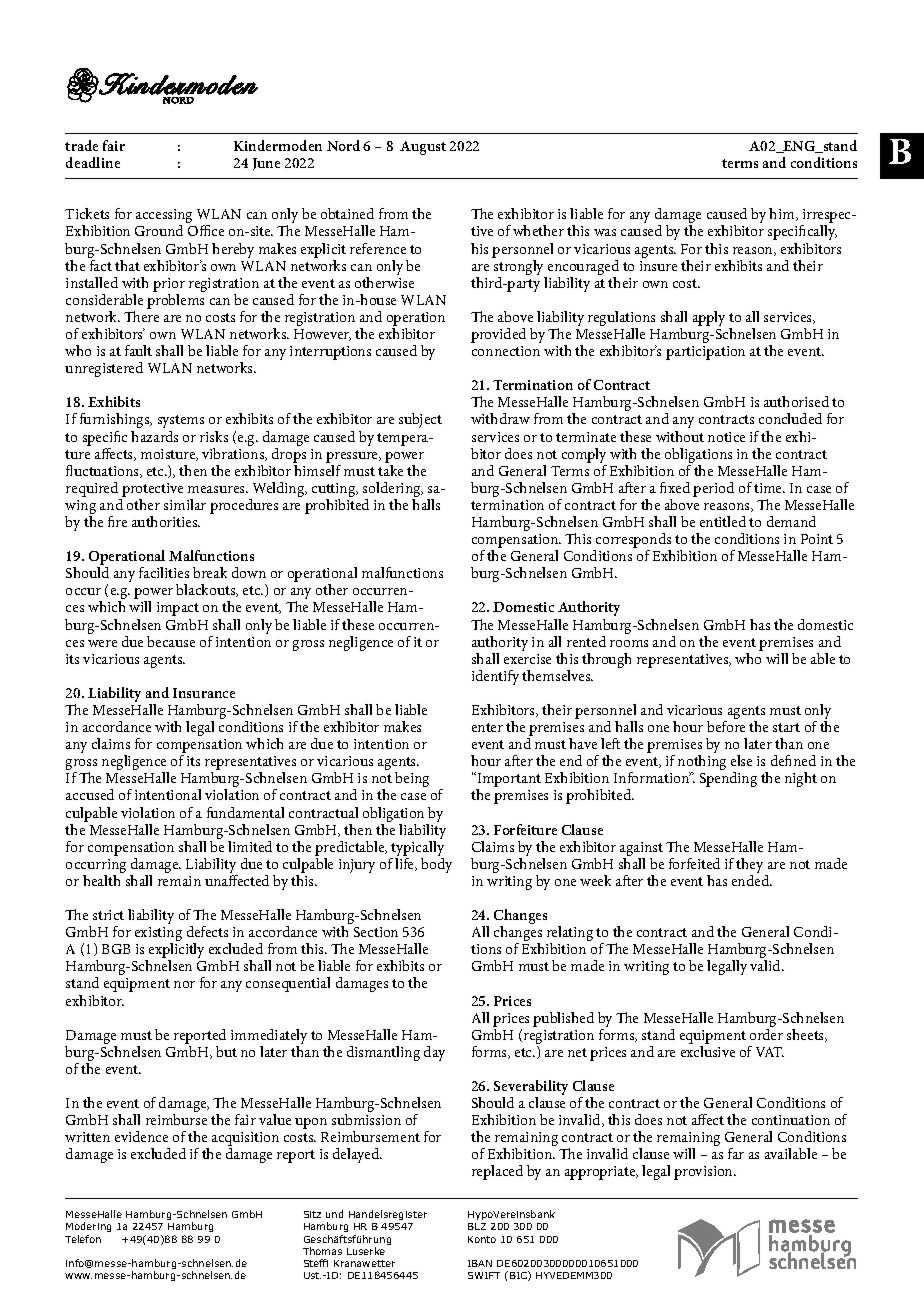 The height and width of the image is (1308, 924). I want to click on existing, so click(158, 935).
